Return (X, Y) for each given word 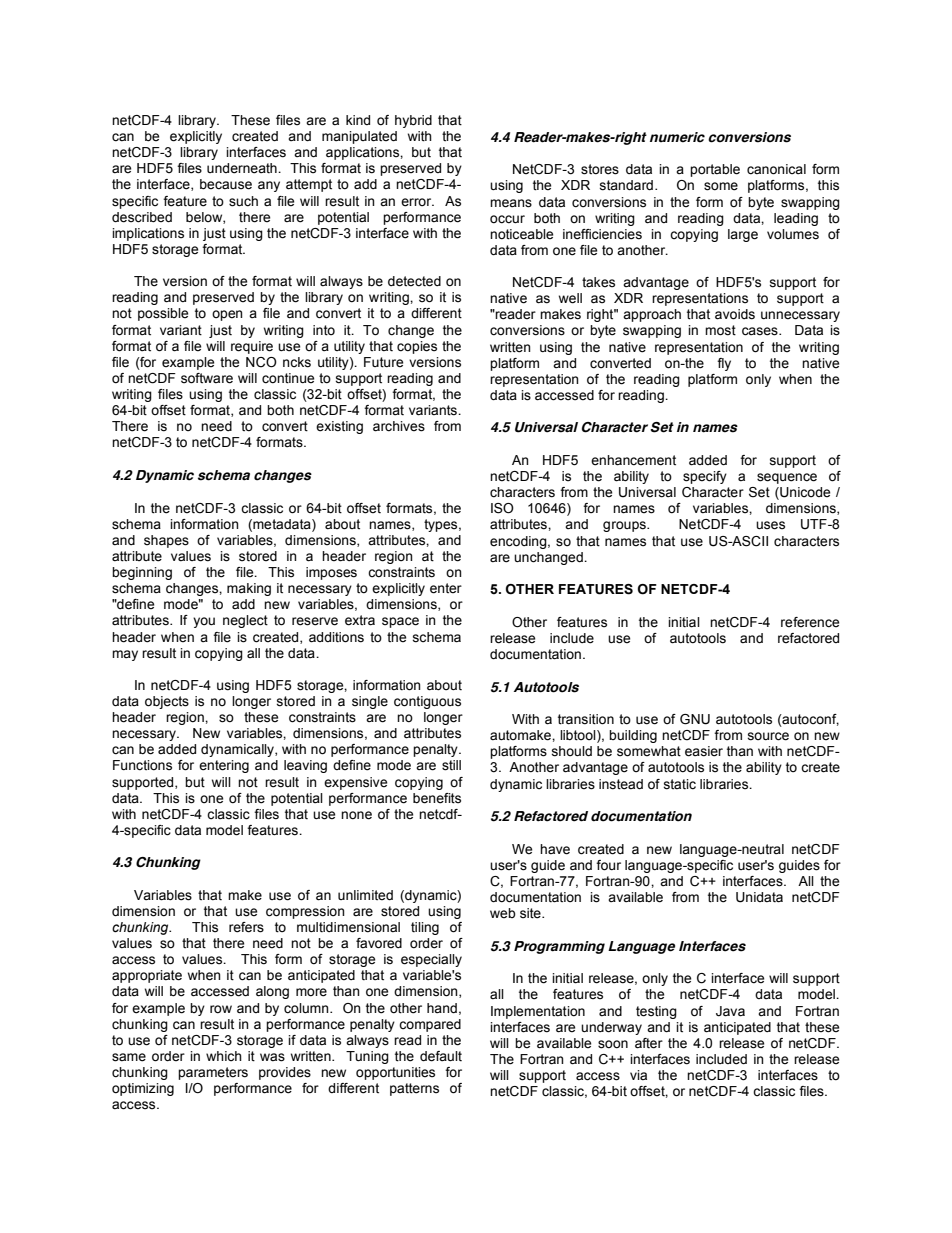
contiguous (427, 702)
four (608, 865)
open (227, 315)
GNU (695, 719)
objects (167, 702)
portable (715, 170)
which (224, 1056)
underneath (243, 168)
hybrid (413, 121)
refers (246, 927)
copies (417, 347)
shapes (166, 541)
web (503, 913)
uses (770, 525)
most (720, 330)
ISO (502, 508)
